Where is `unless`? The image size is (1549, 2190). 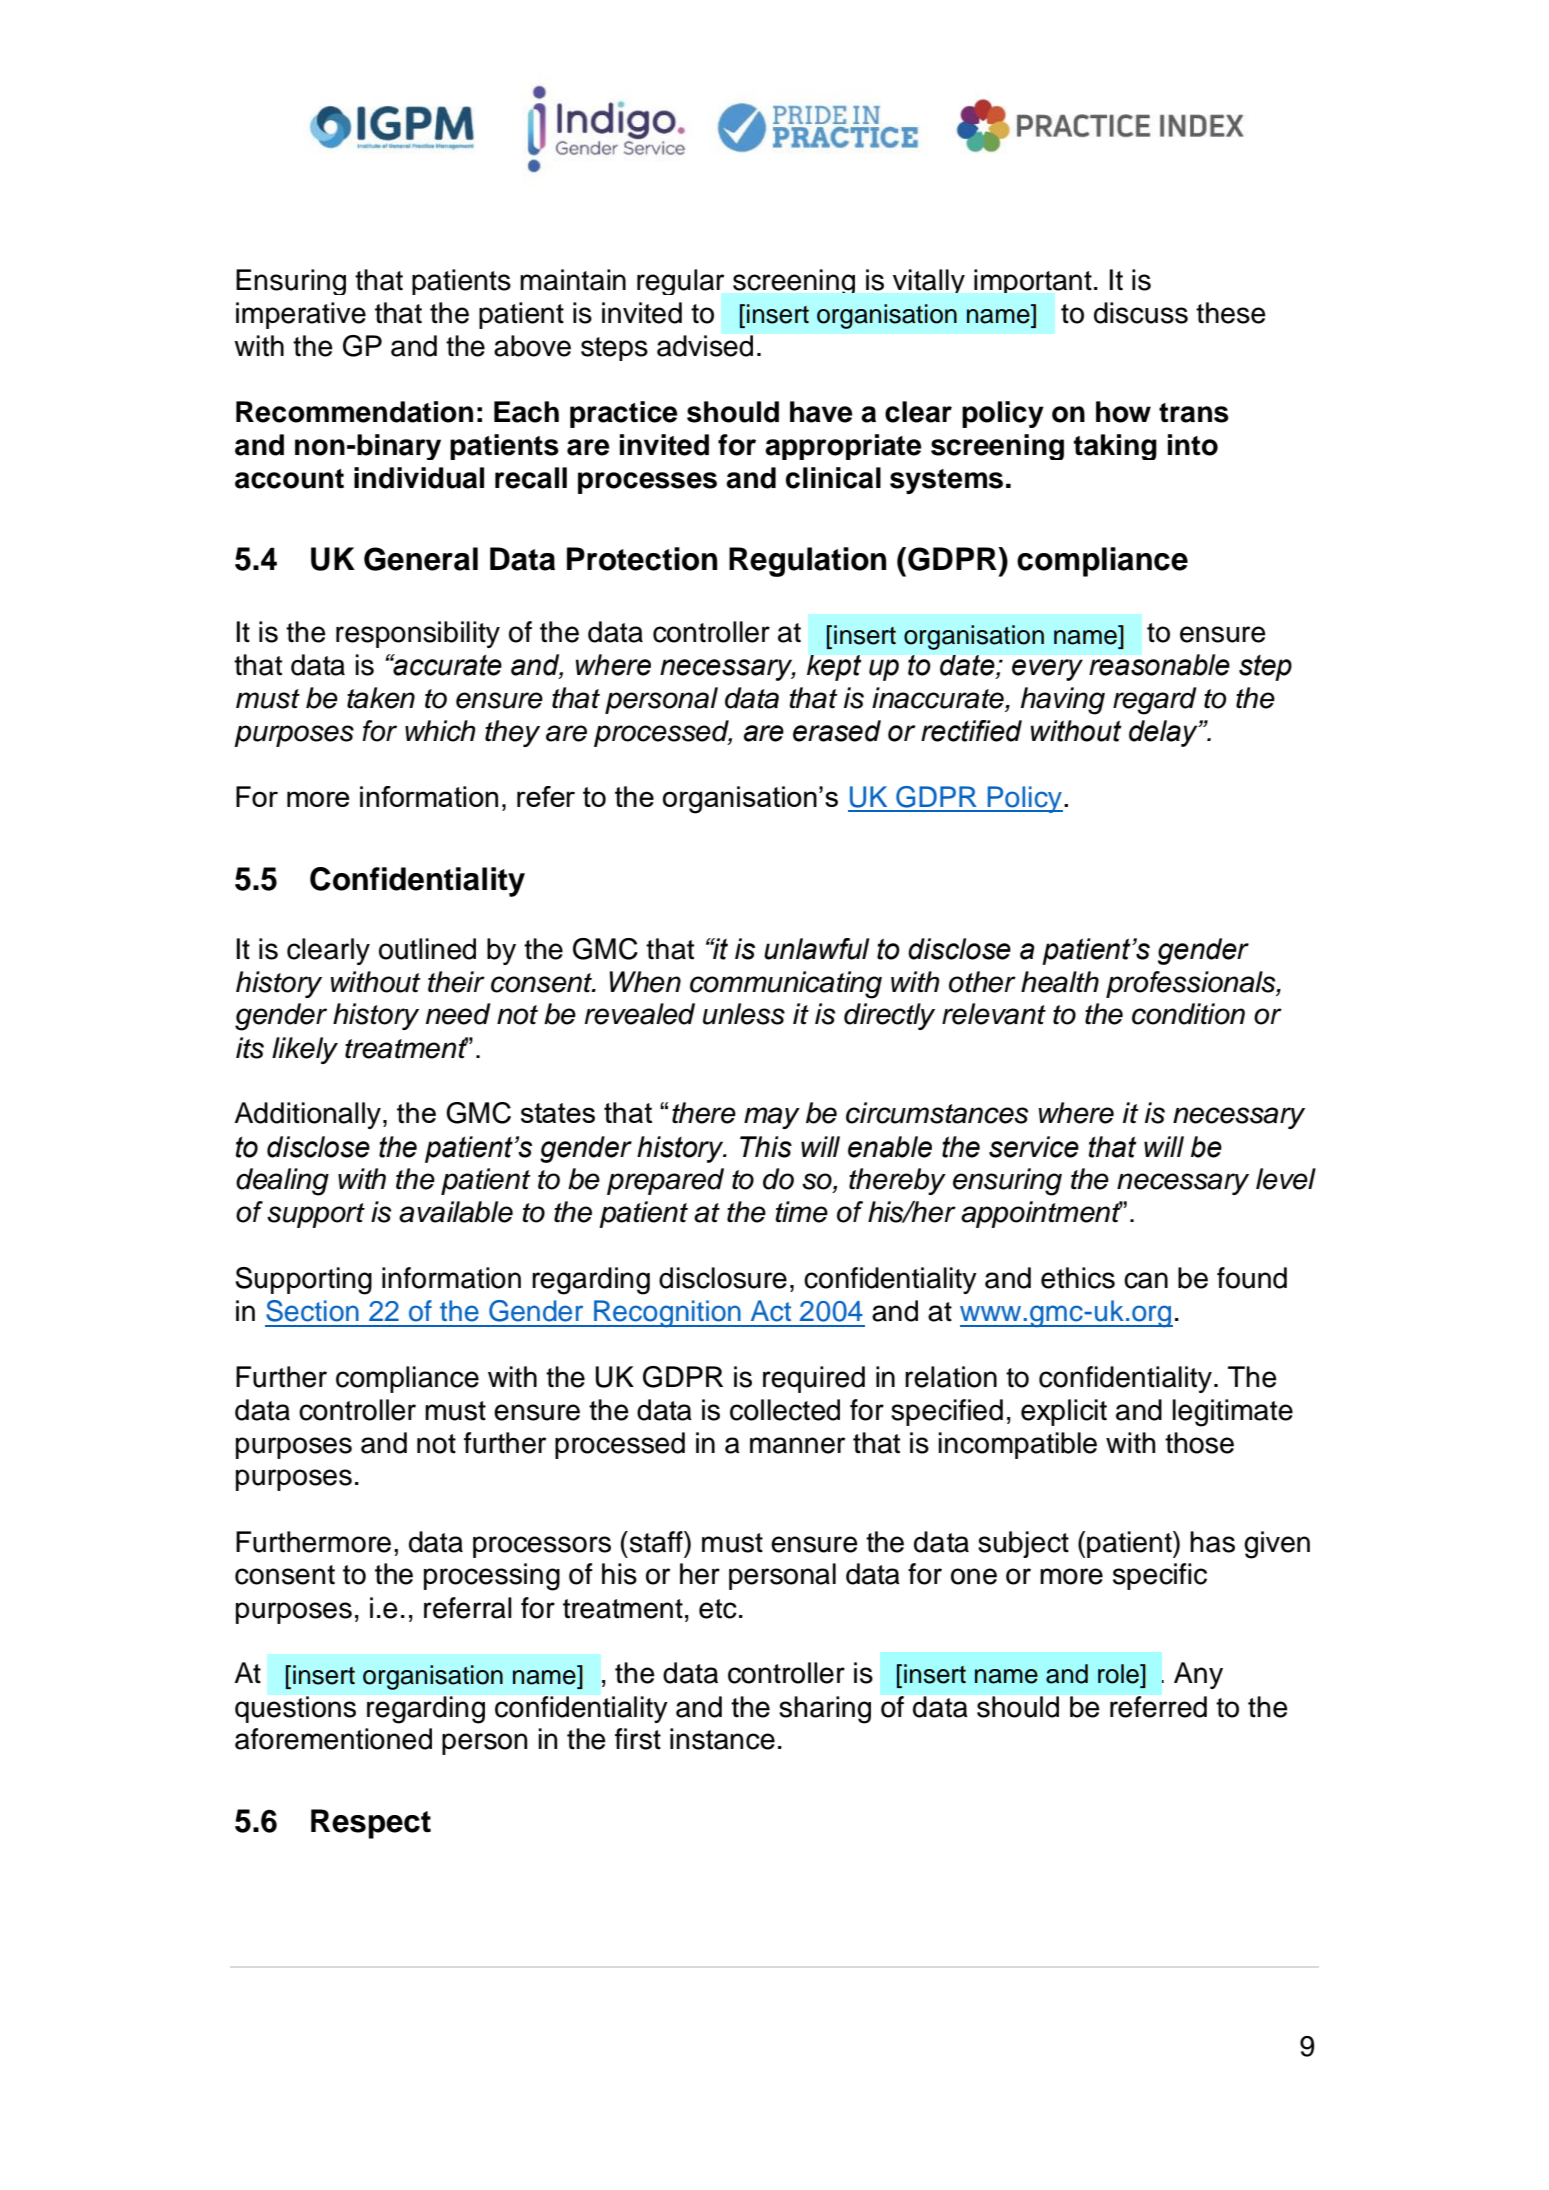
unless is located at coordinates (744, 1014).
